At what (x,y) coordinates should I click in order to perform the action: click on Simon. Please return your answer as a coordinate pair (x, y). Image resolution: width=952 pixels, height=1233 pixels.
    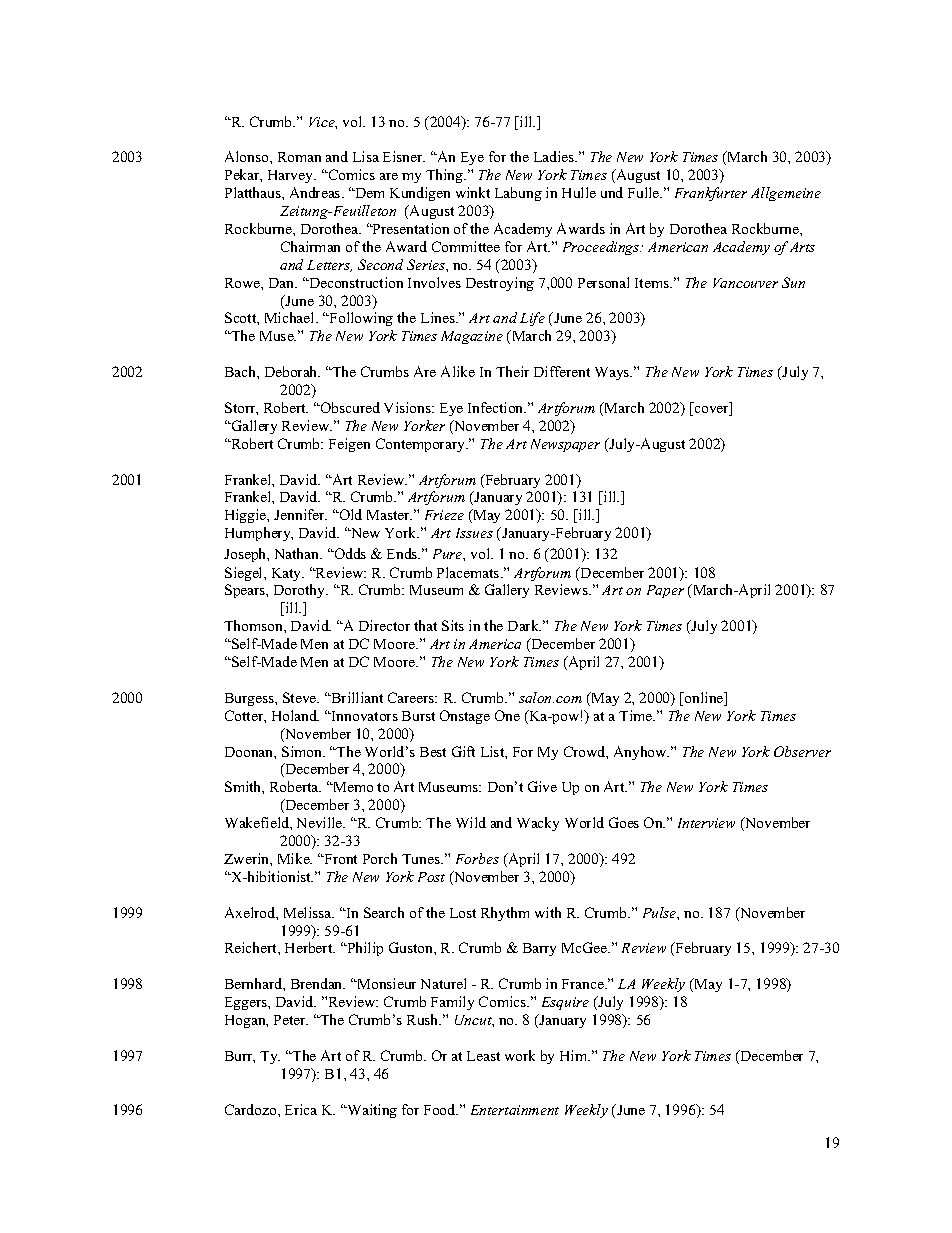
    Looking at the image, I should click on (303, 751).
